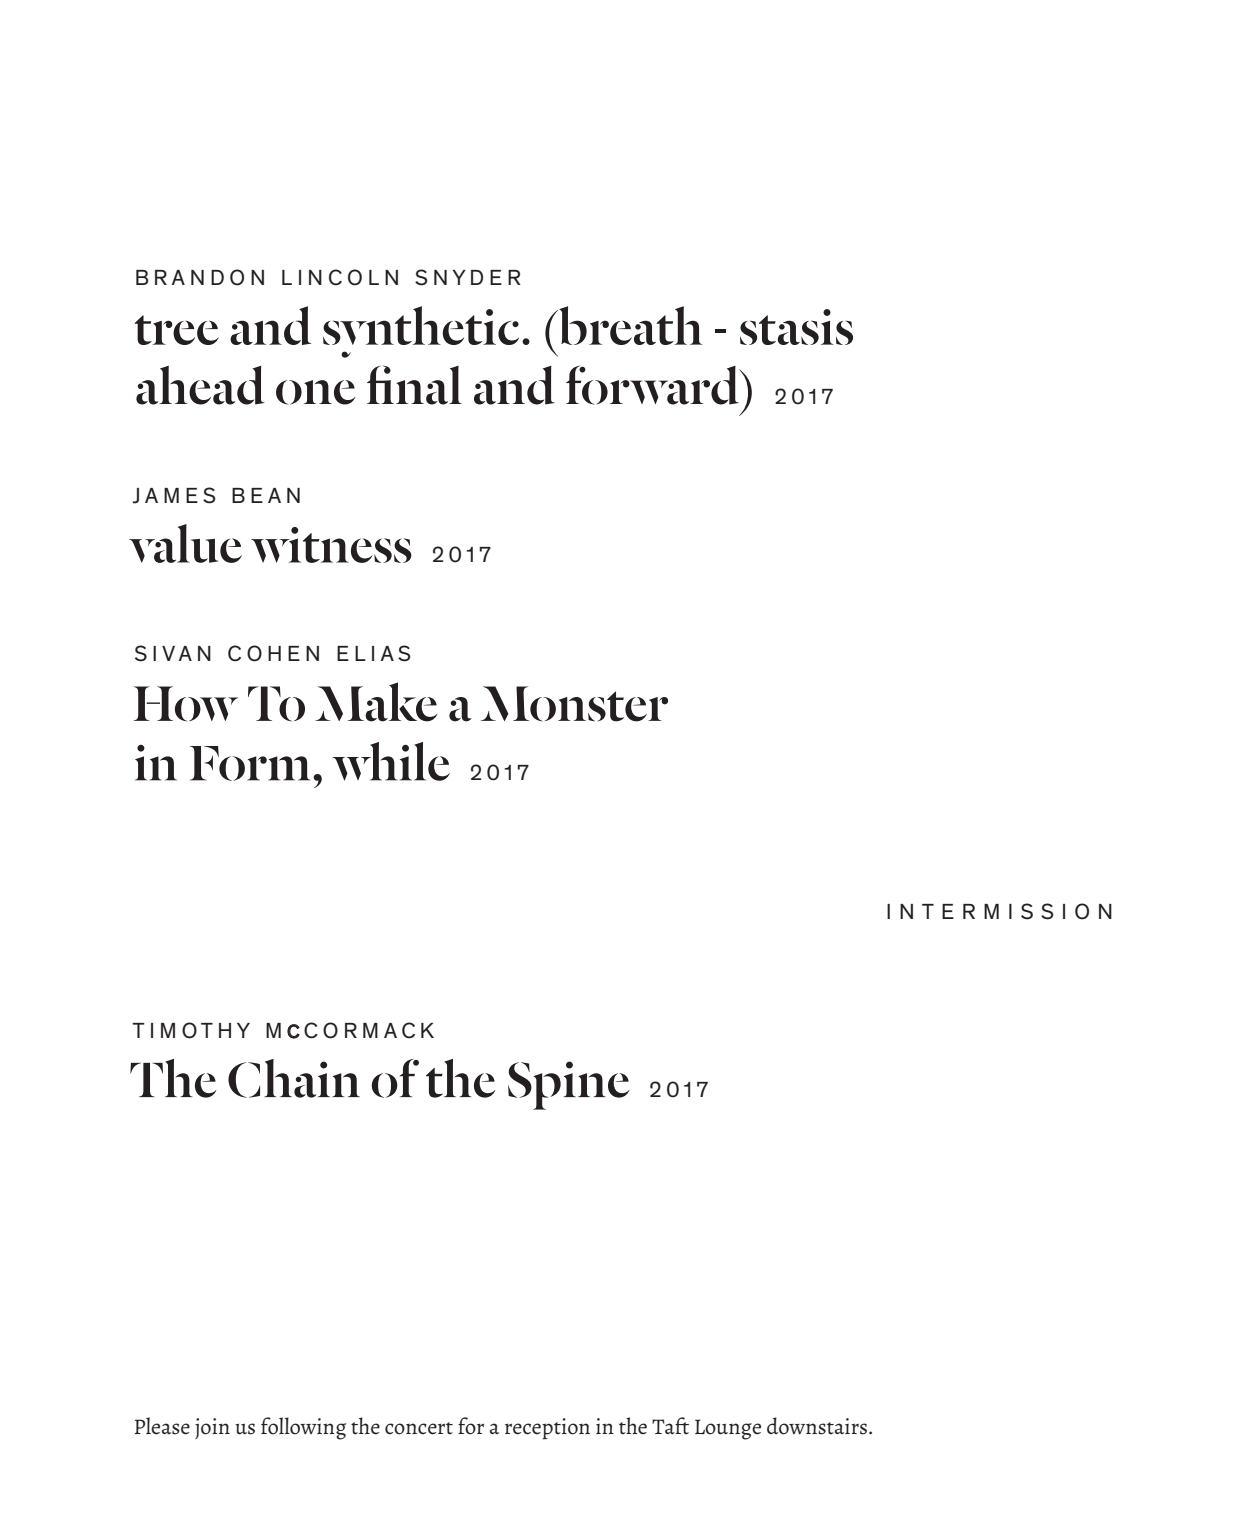 Image resolution: width=1247 pixels, height=1515 pixels. I want to click on Lounge, so click(728, 1429).
